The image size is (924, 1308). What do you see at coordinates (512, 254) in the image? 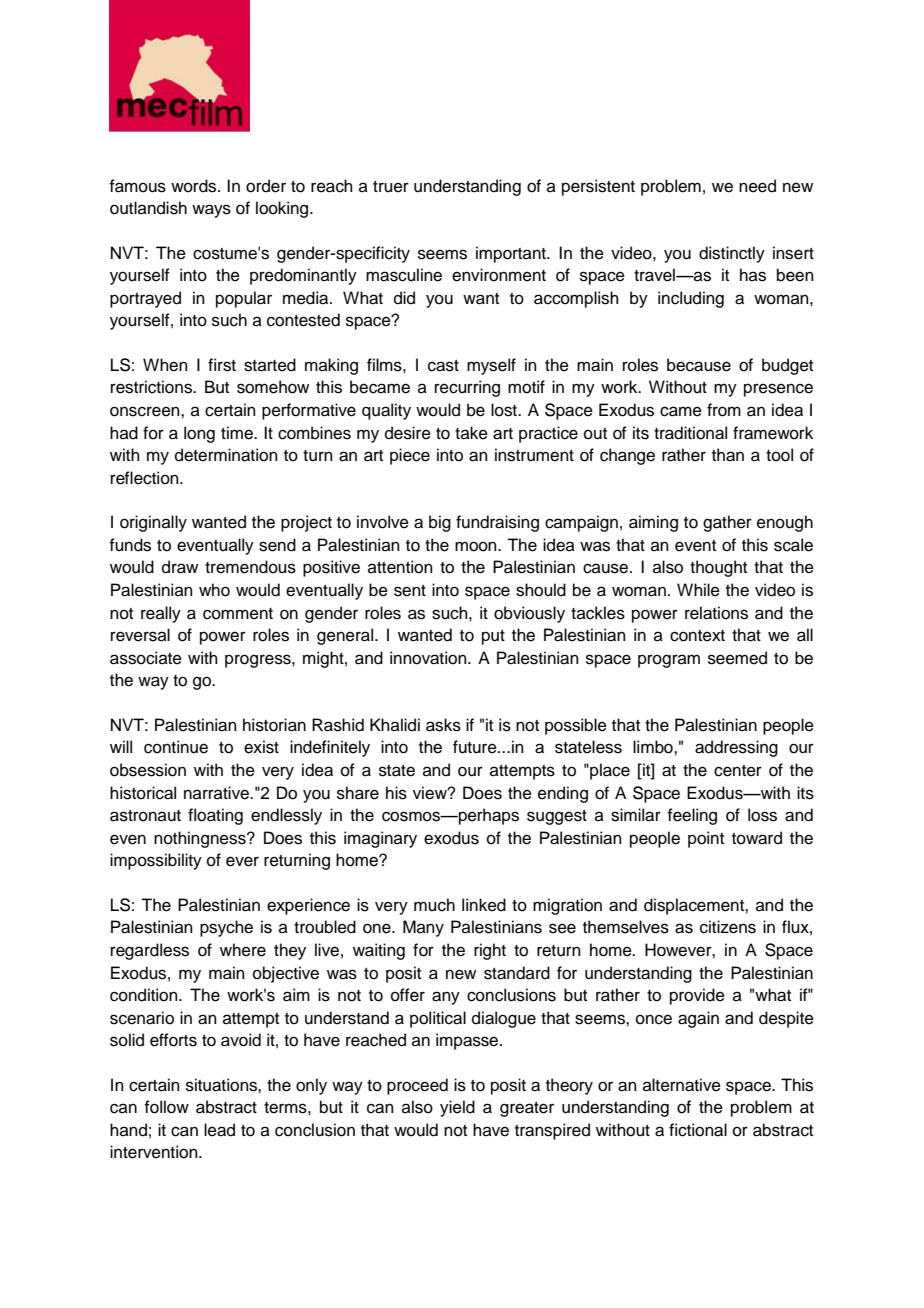
I see `important` at bounding box center [512, 254].
